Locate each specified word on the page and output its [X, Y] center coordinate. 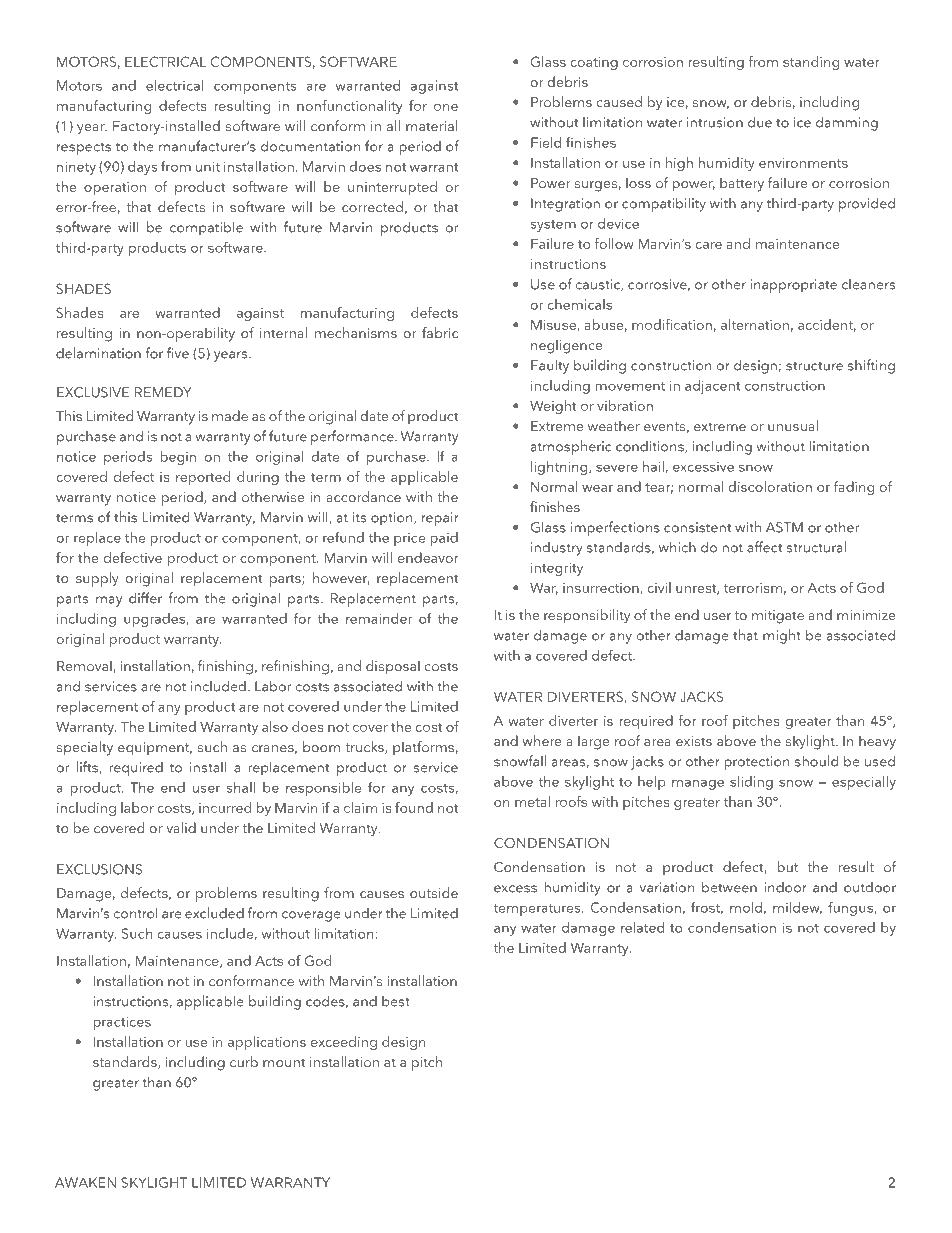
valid [181, 827]
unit [208, 166]
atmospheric [571, 447]
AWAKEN [85, 1182]
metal [532, 801]
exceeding [344, 1043]
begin [178, 458]
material [432, 125]
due [760, 122]
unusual [793, 425]
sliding [751, 783]
